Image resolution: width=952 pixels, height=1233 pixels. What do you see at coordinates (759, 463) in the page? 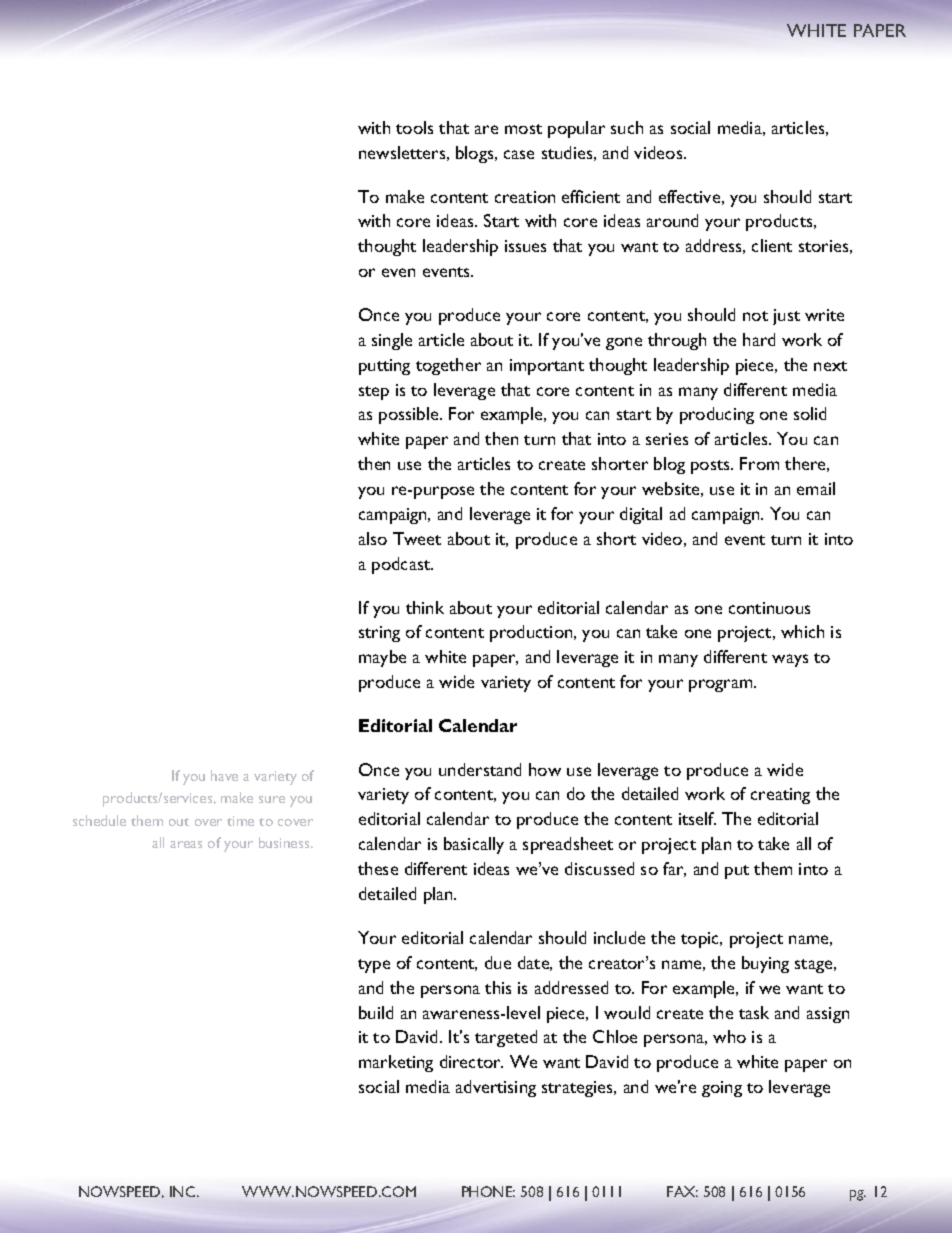
I see `From` at bounding box center [759, 463].
